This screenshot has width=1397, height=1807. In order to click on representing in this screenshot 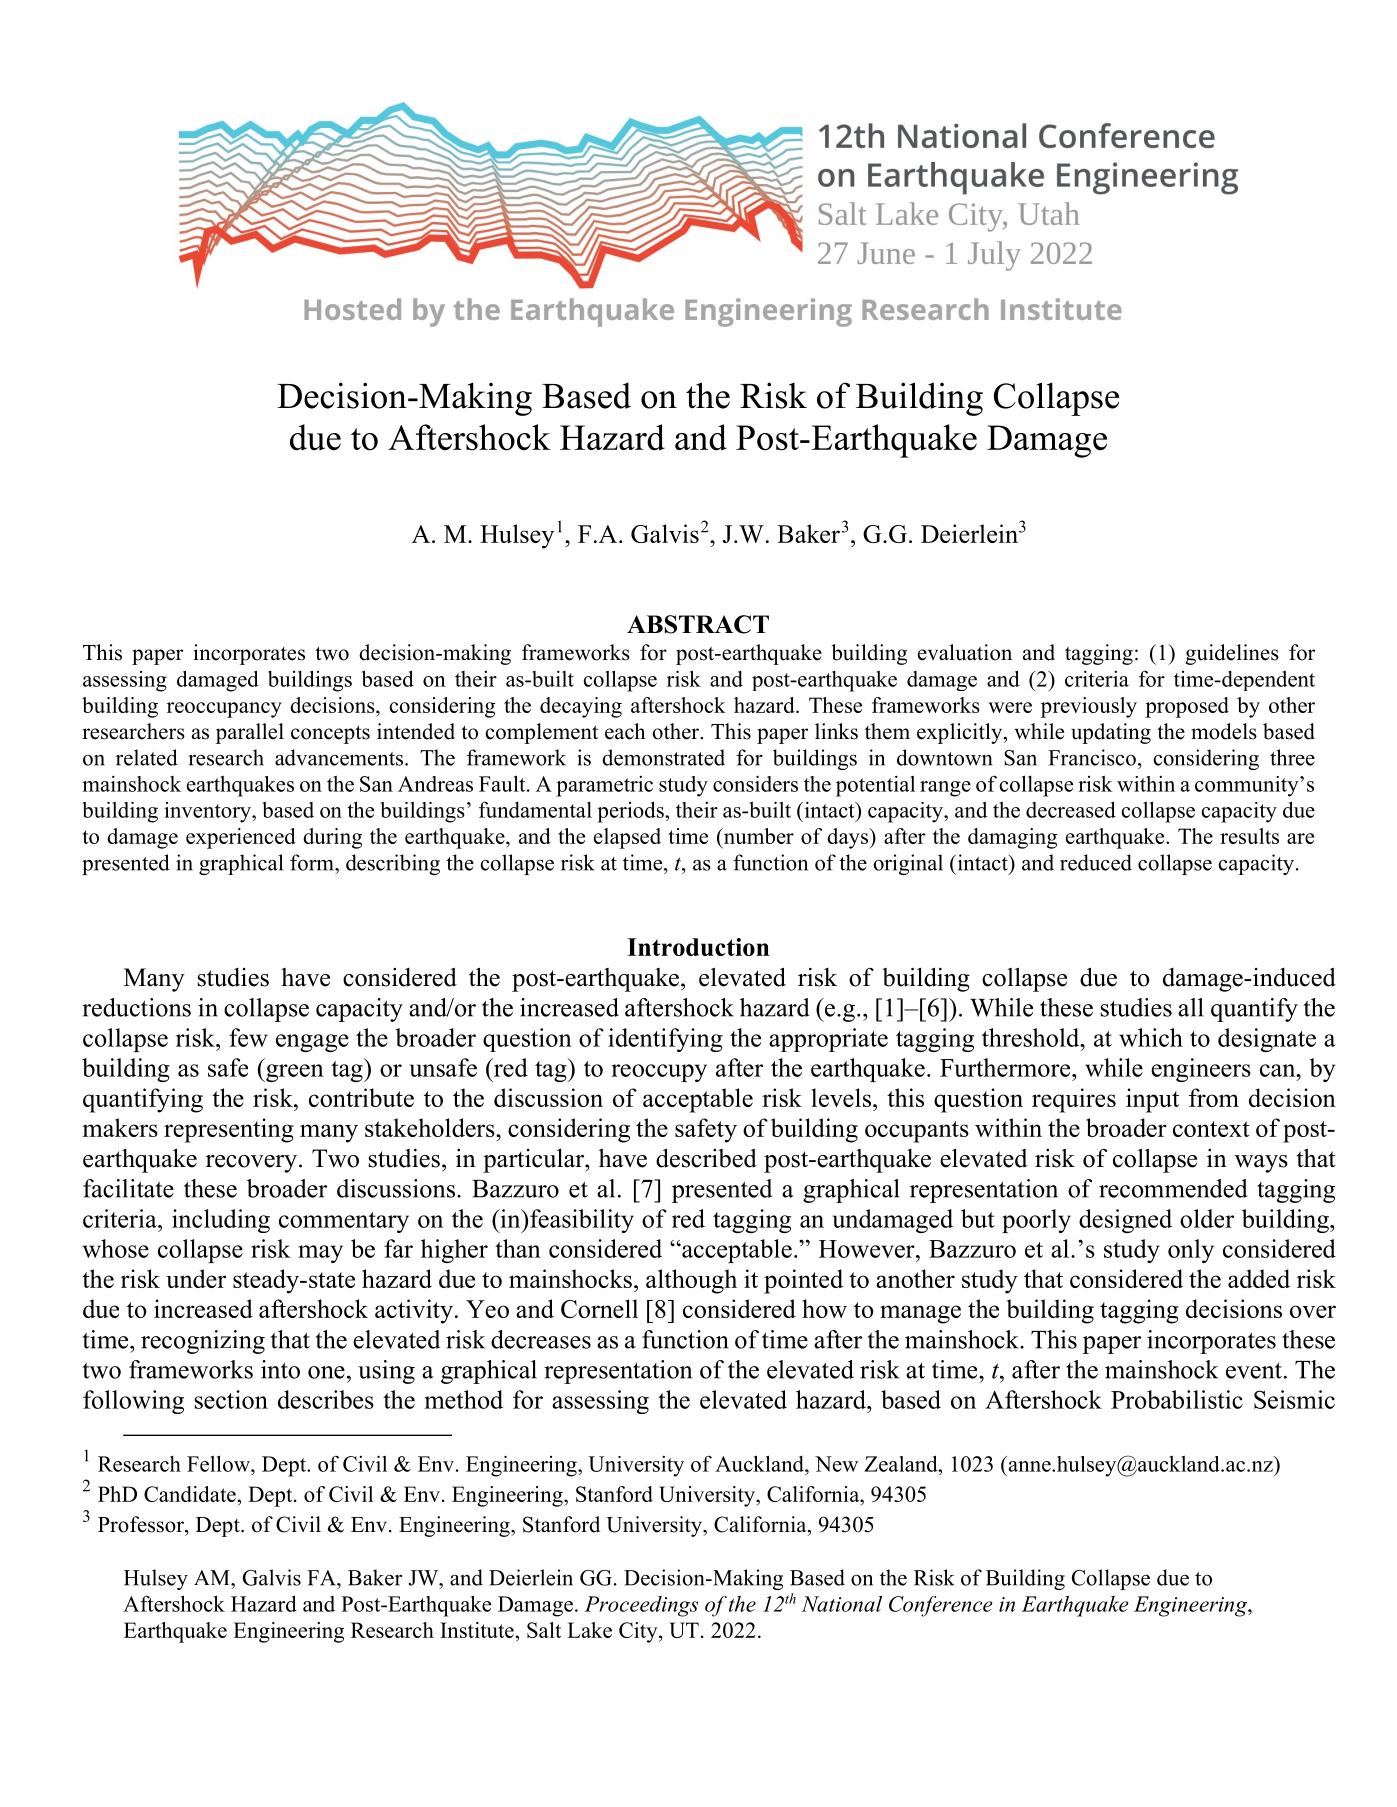, I will do `click(229, 1130)`.
